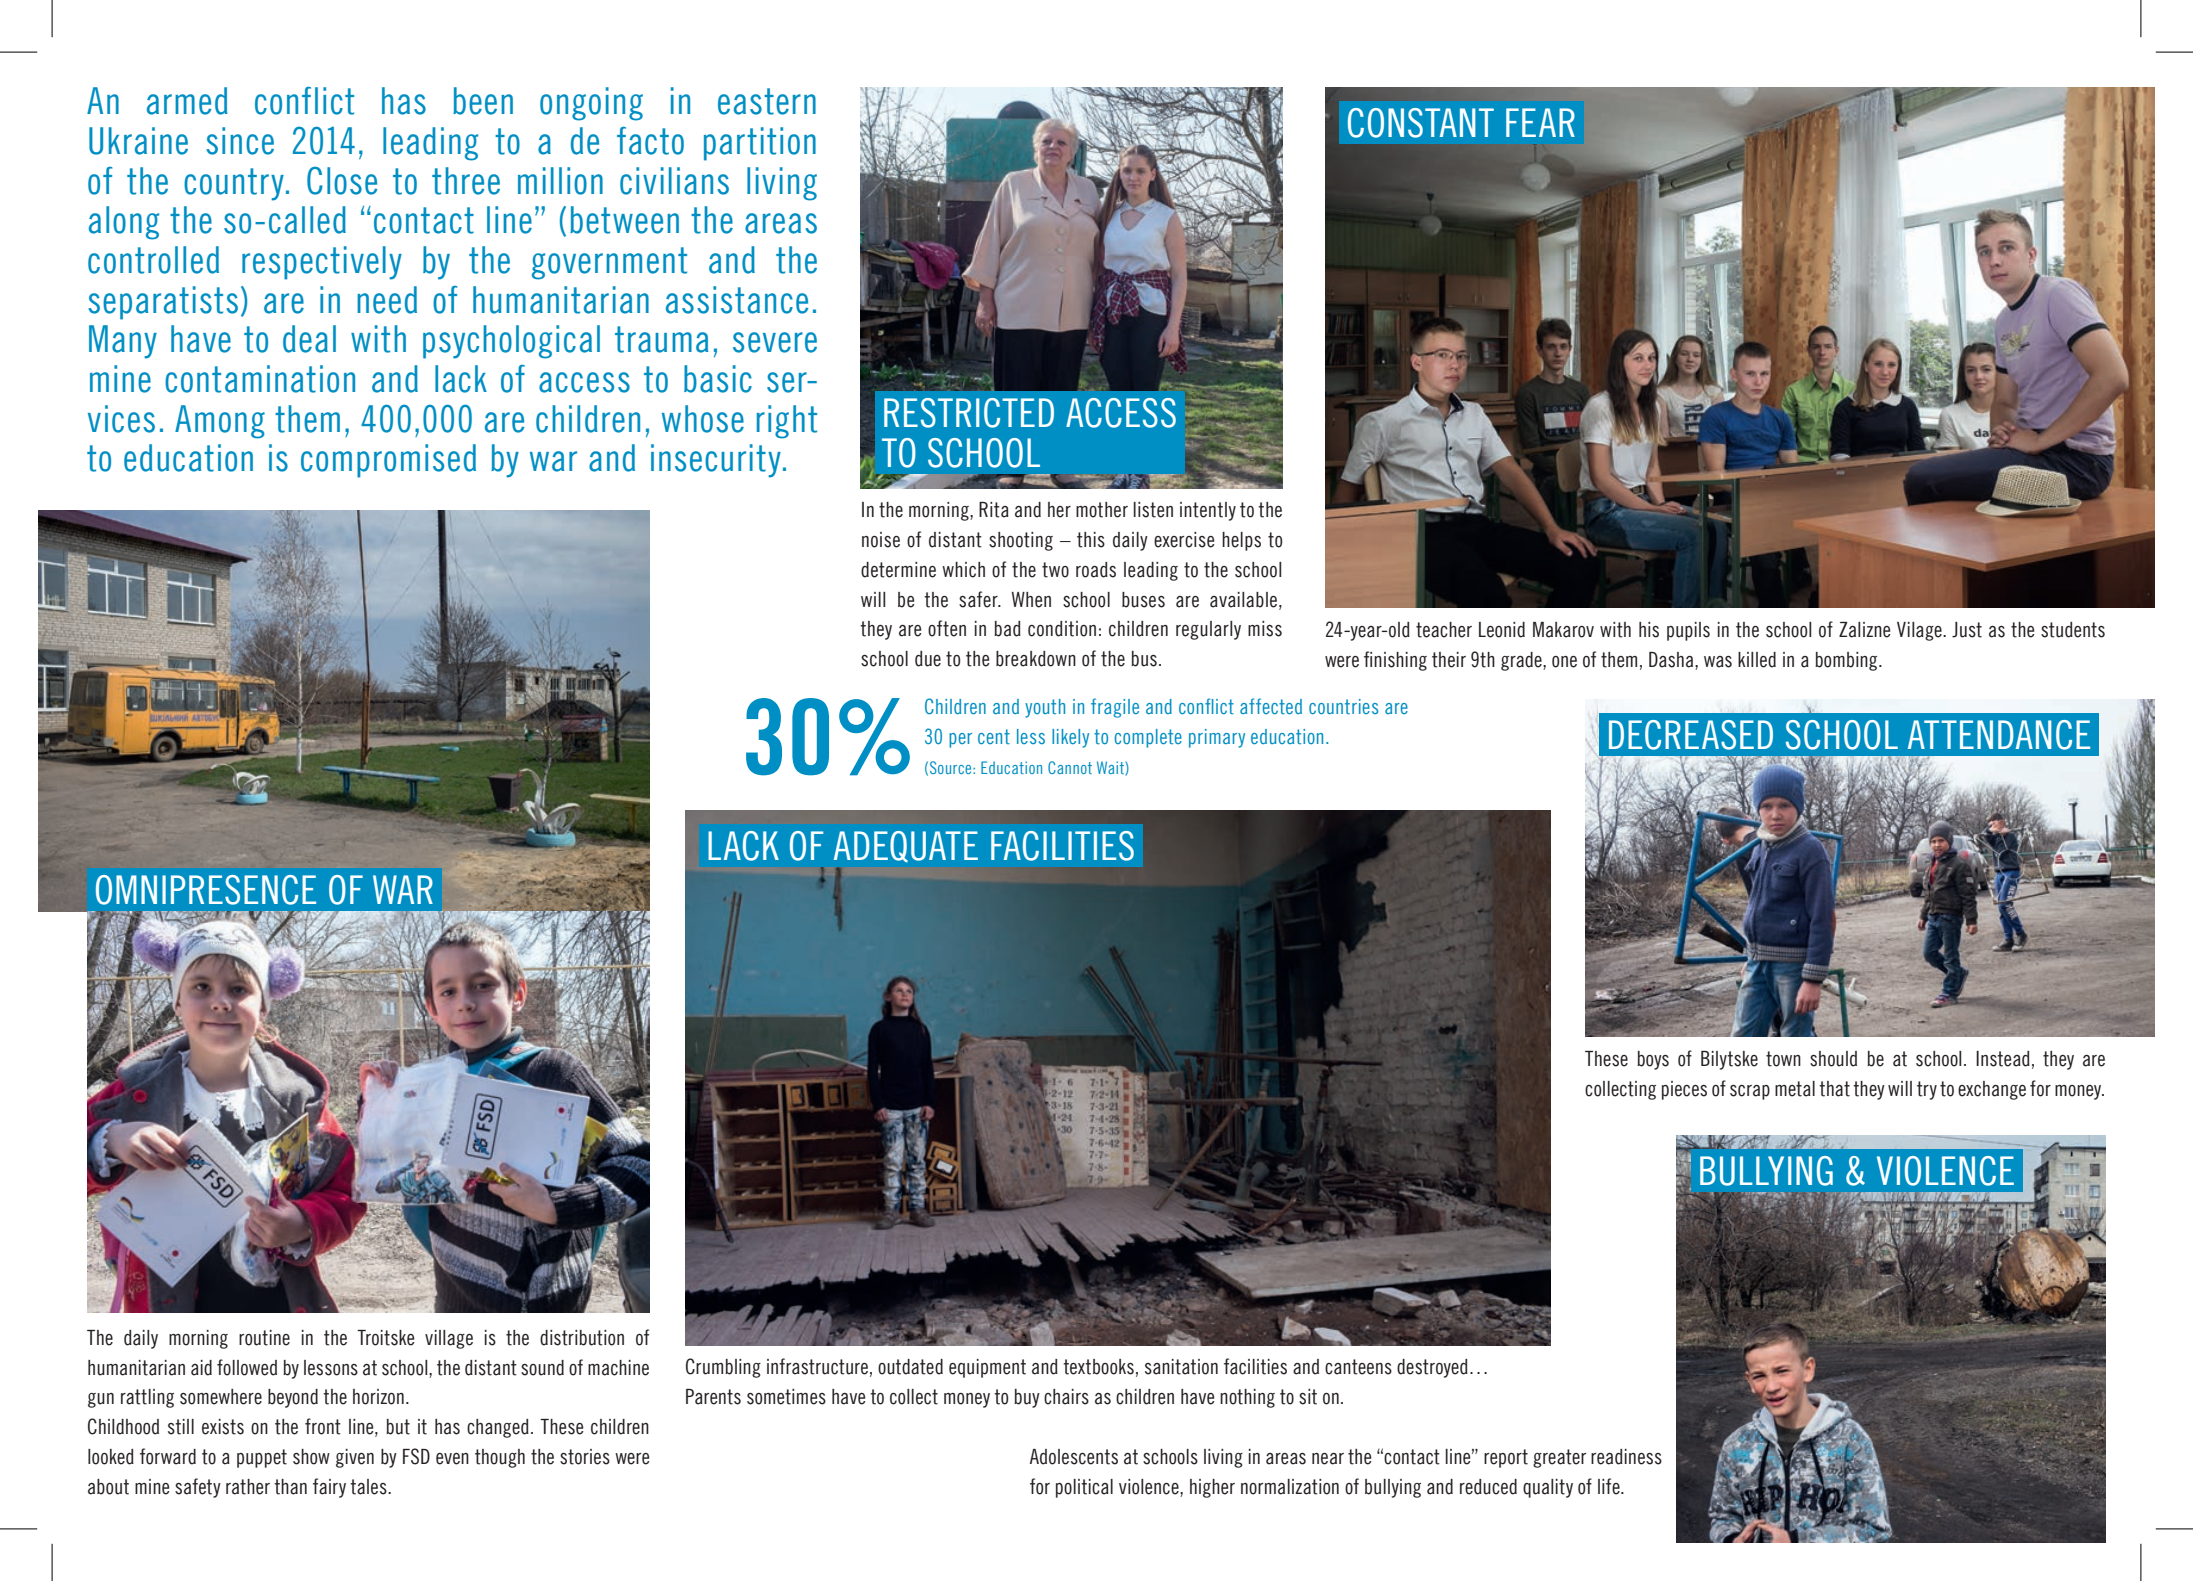  Describe the element at coordinates (1111, 768) in the document. I see `Wait` at that location.
